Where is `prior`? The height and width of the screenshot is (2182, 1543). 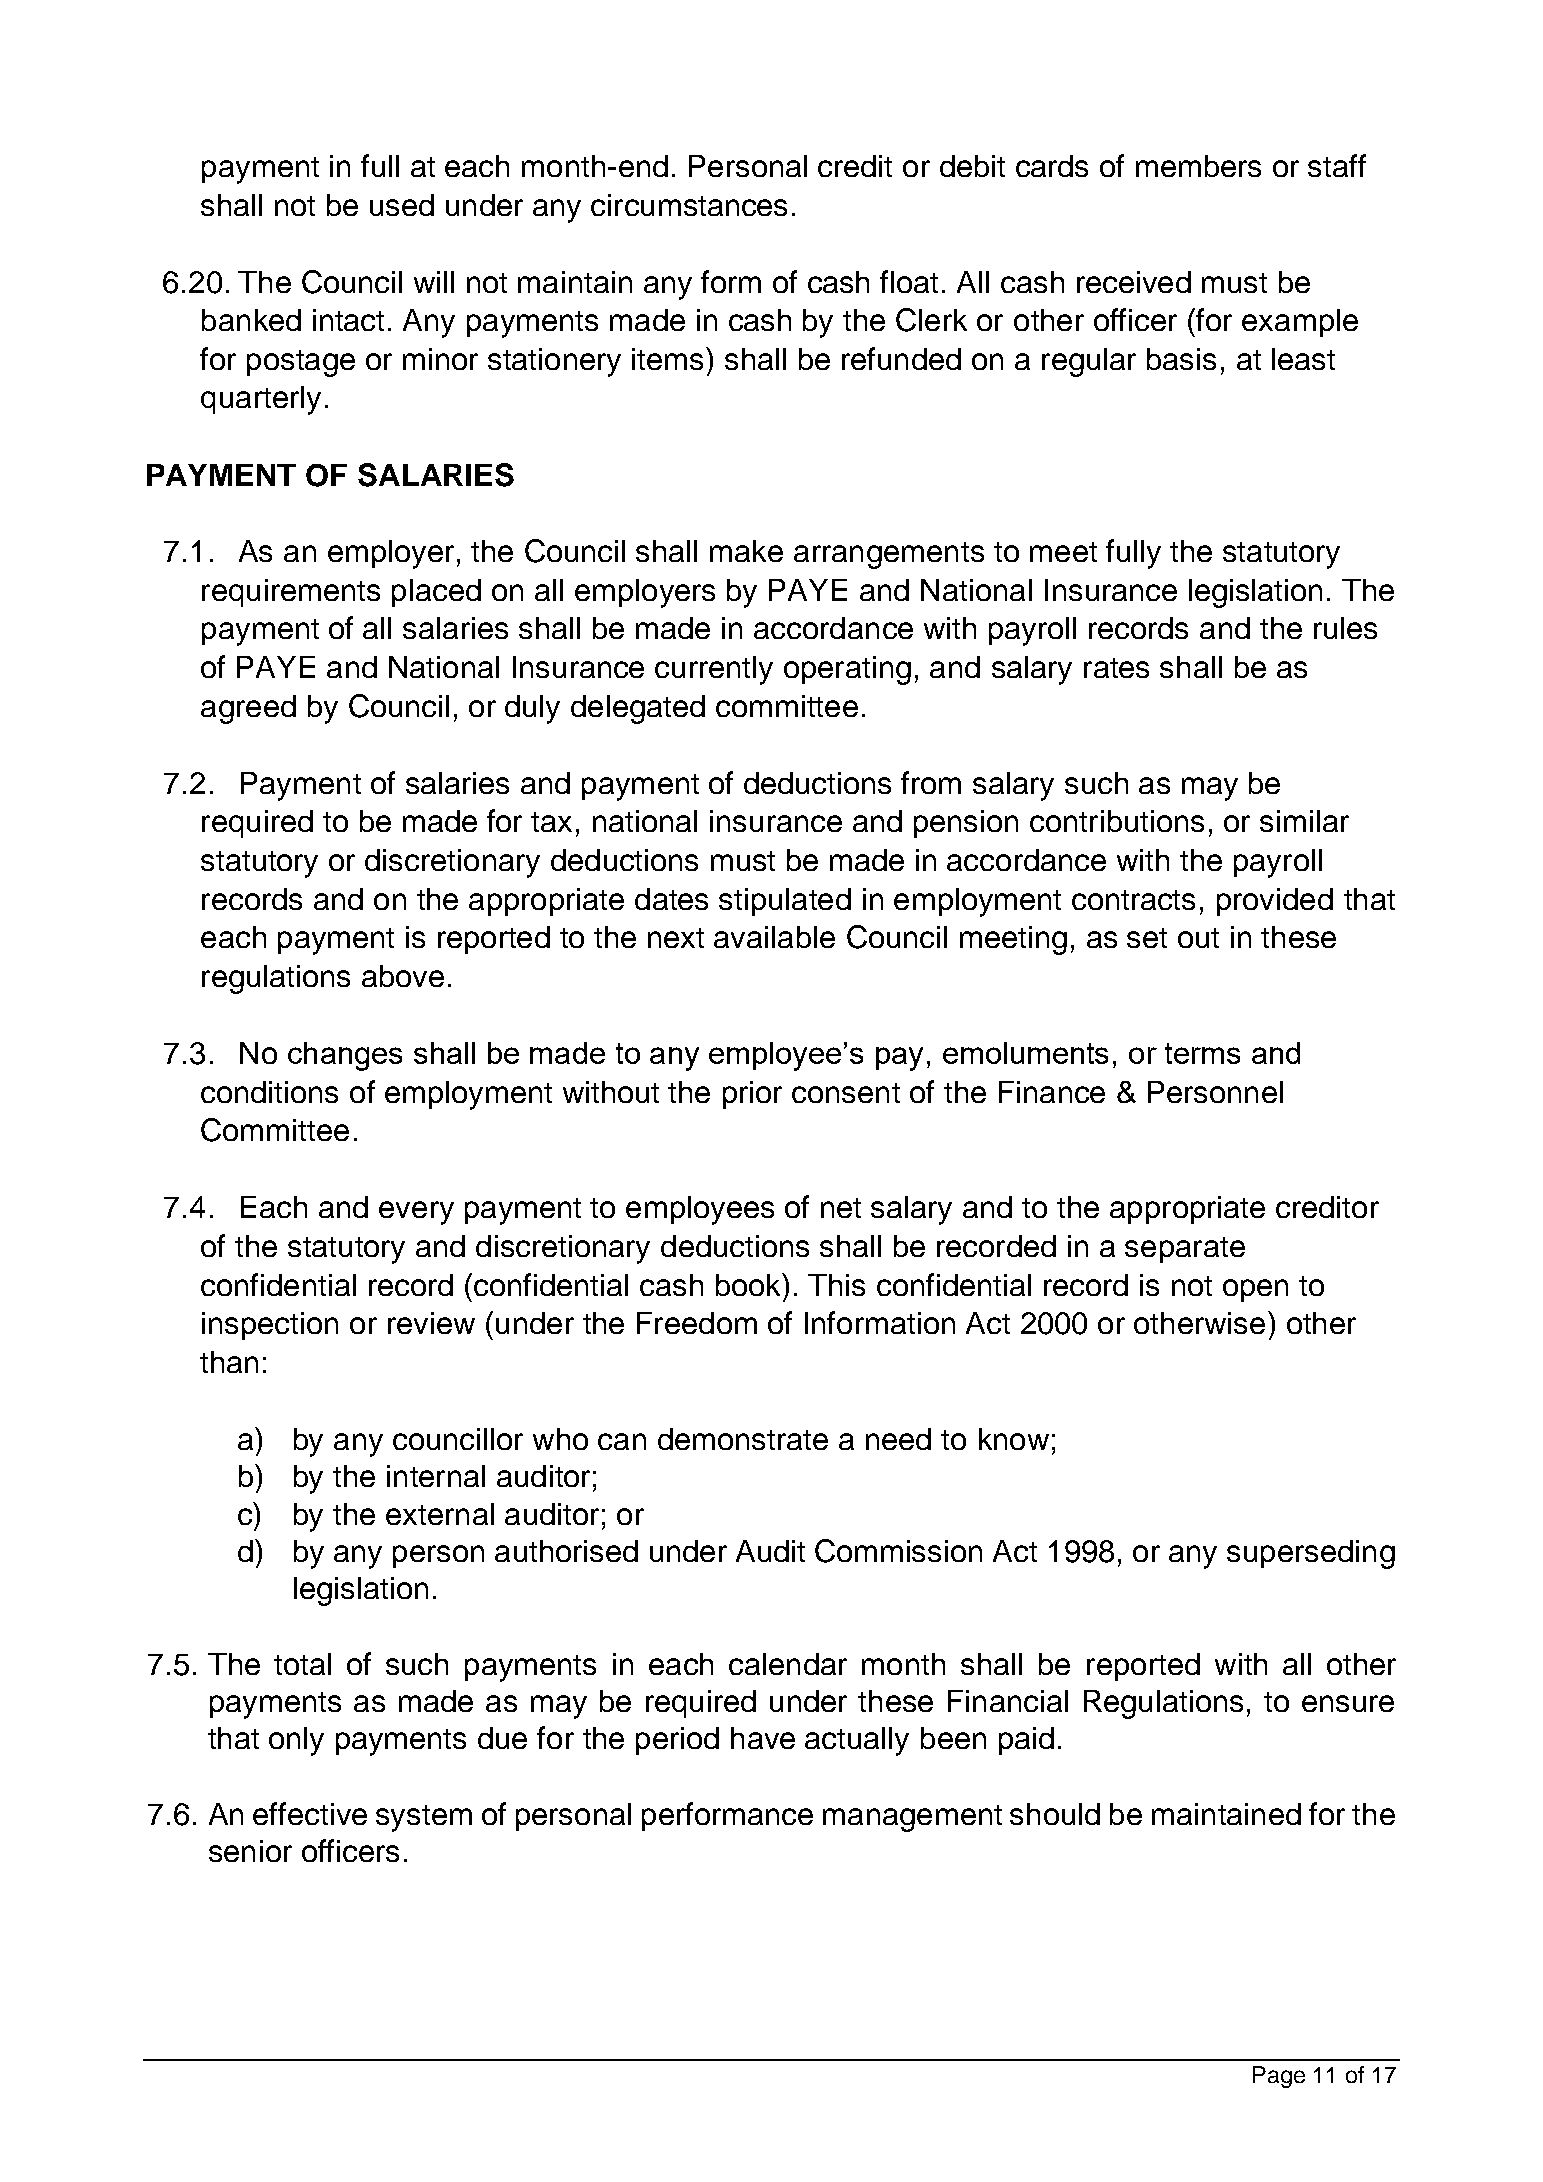 prior is located at coordinates (752, 1095).
